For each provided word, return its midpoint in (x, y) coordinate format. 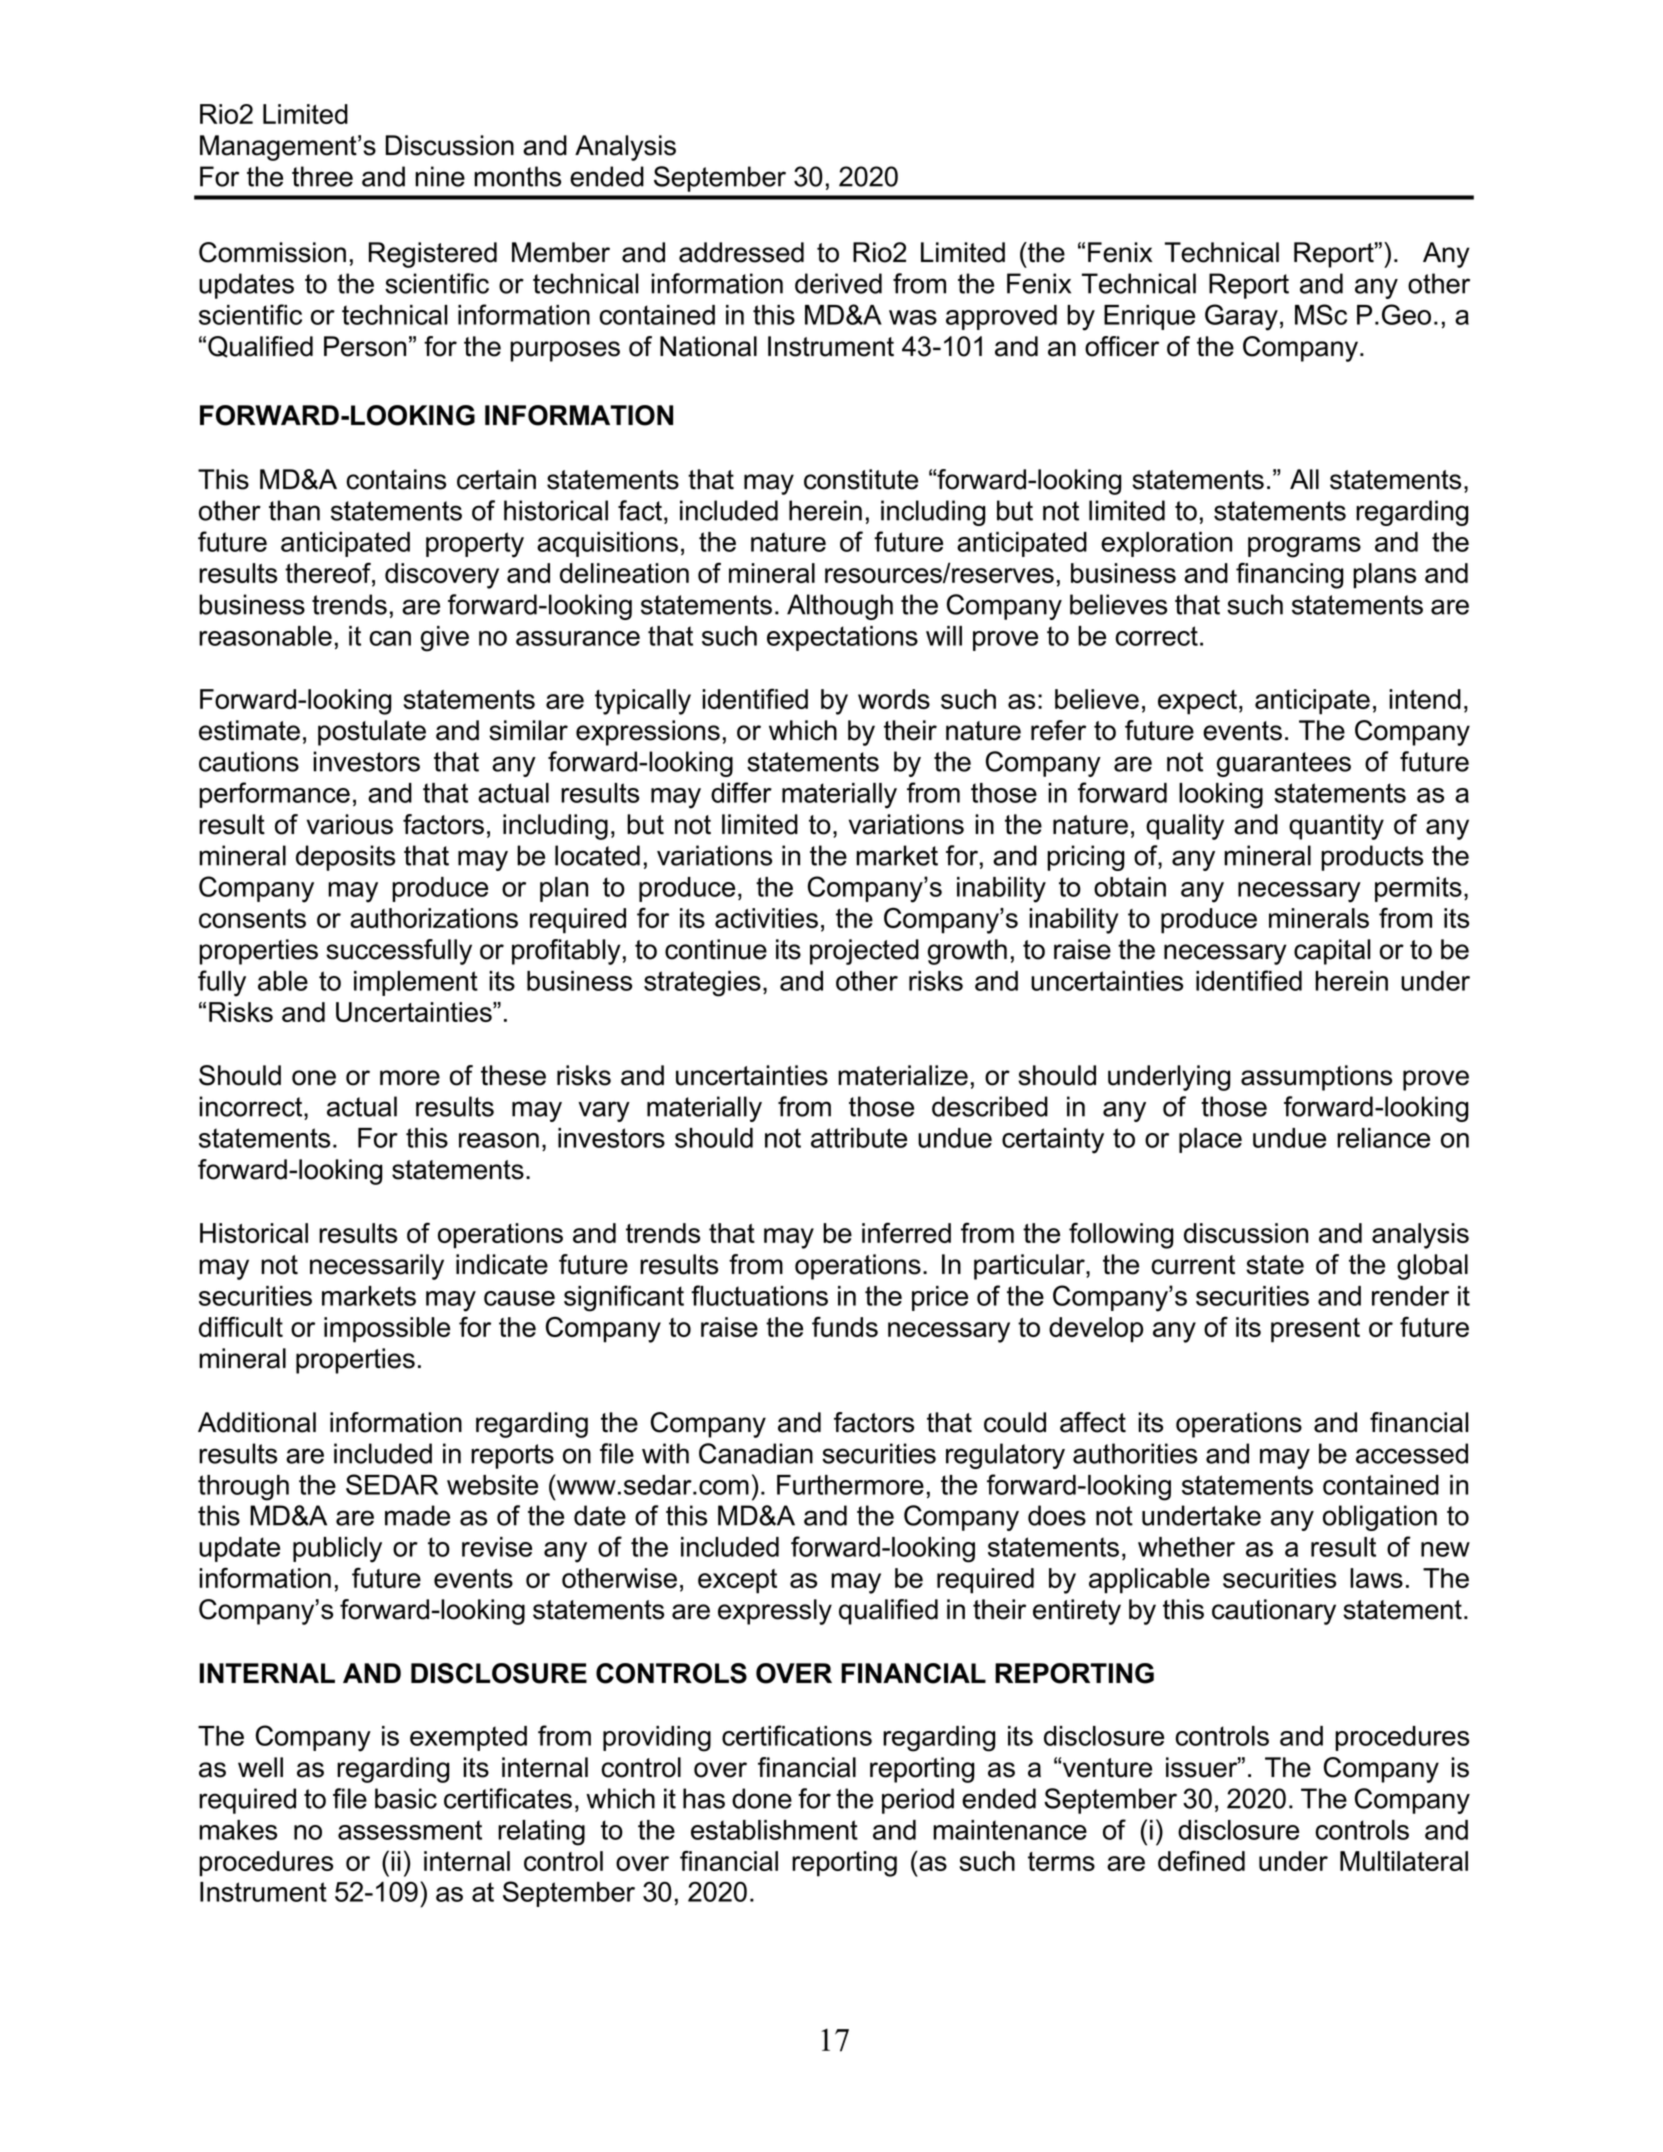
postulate (372, 733)
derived (838, 283)
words (894, 699)
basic (406, 1798)
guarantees (1284, 764)
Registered (433, 255)
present (1315, 1330)
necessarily (377, 1267)
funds (845, 1326)
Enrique (1149, 317)
